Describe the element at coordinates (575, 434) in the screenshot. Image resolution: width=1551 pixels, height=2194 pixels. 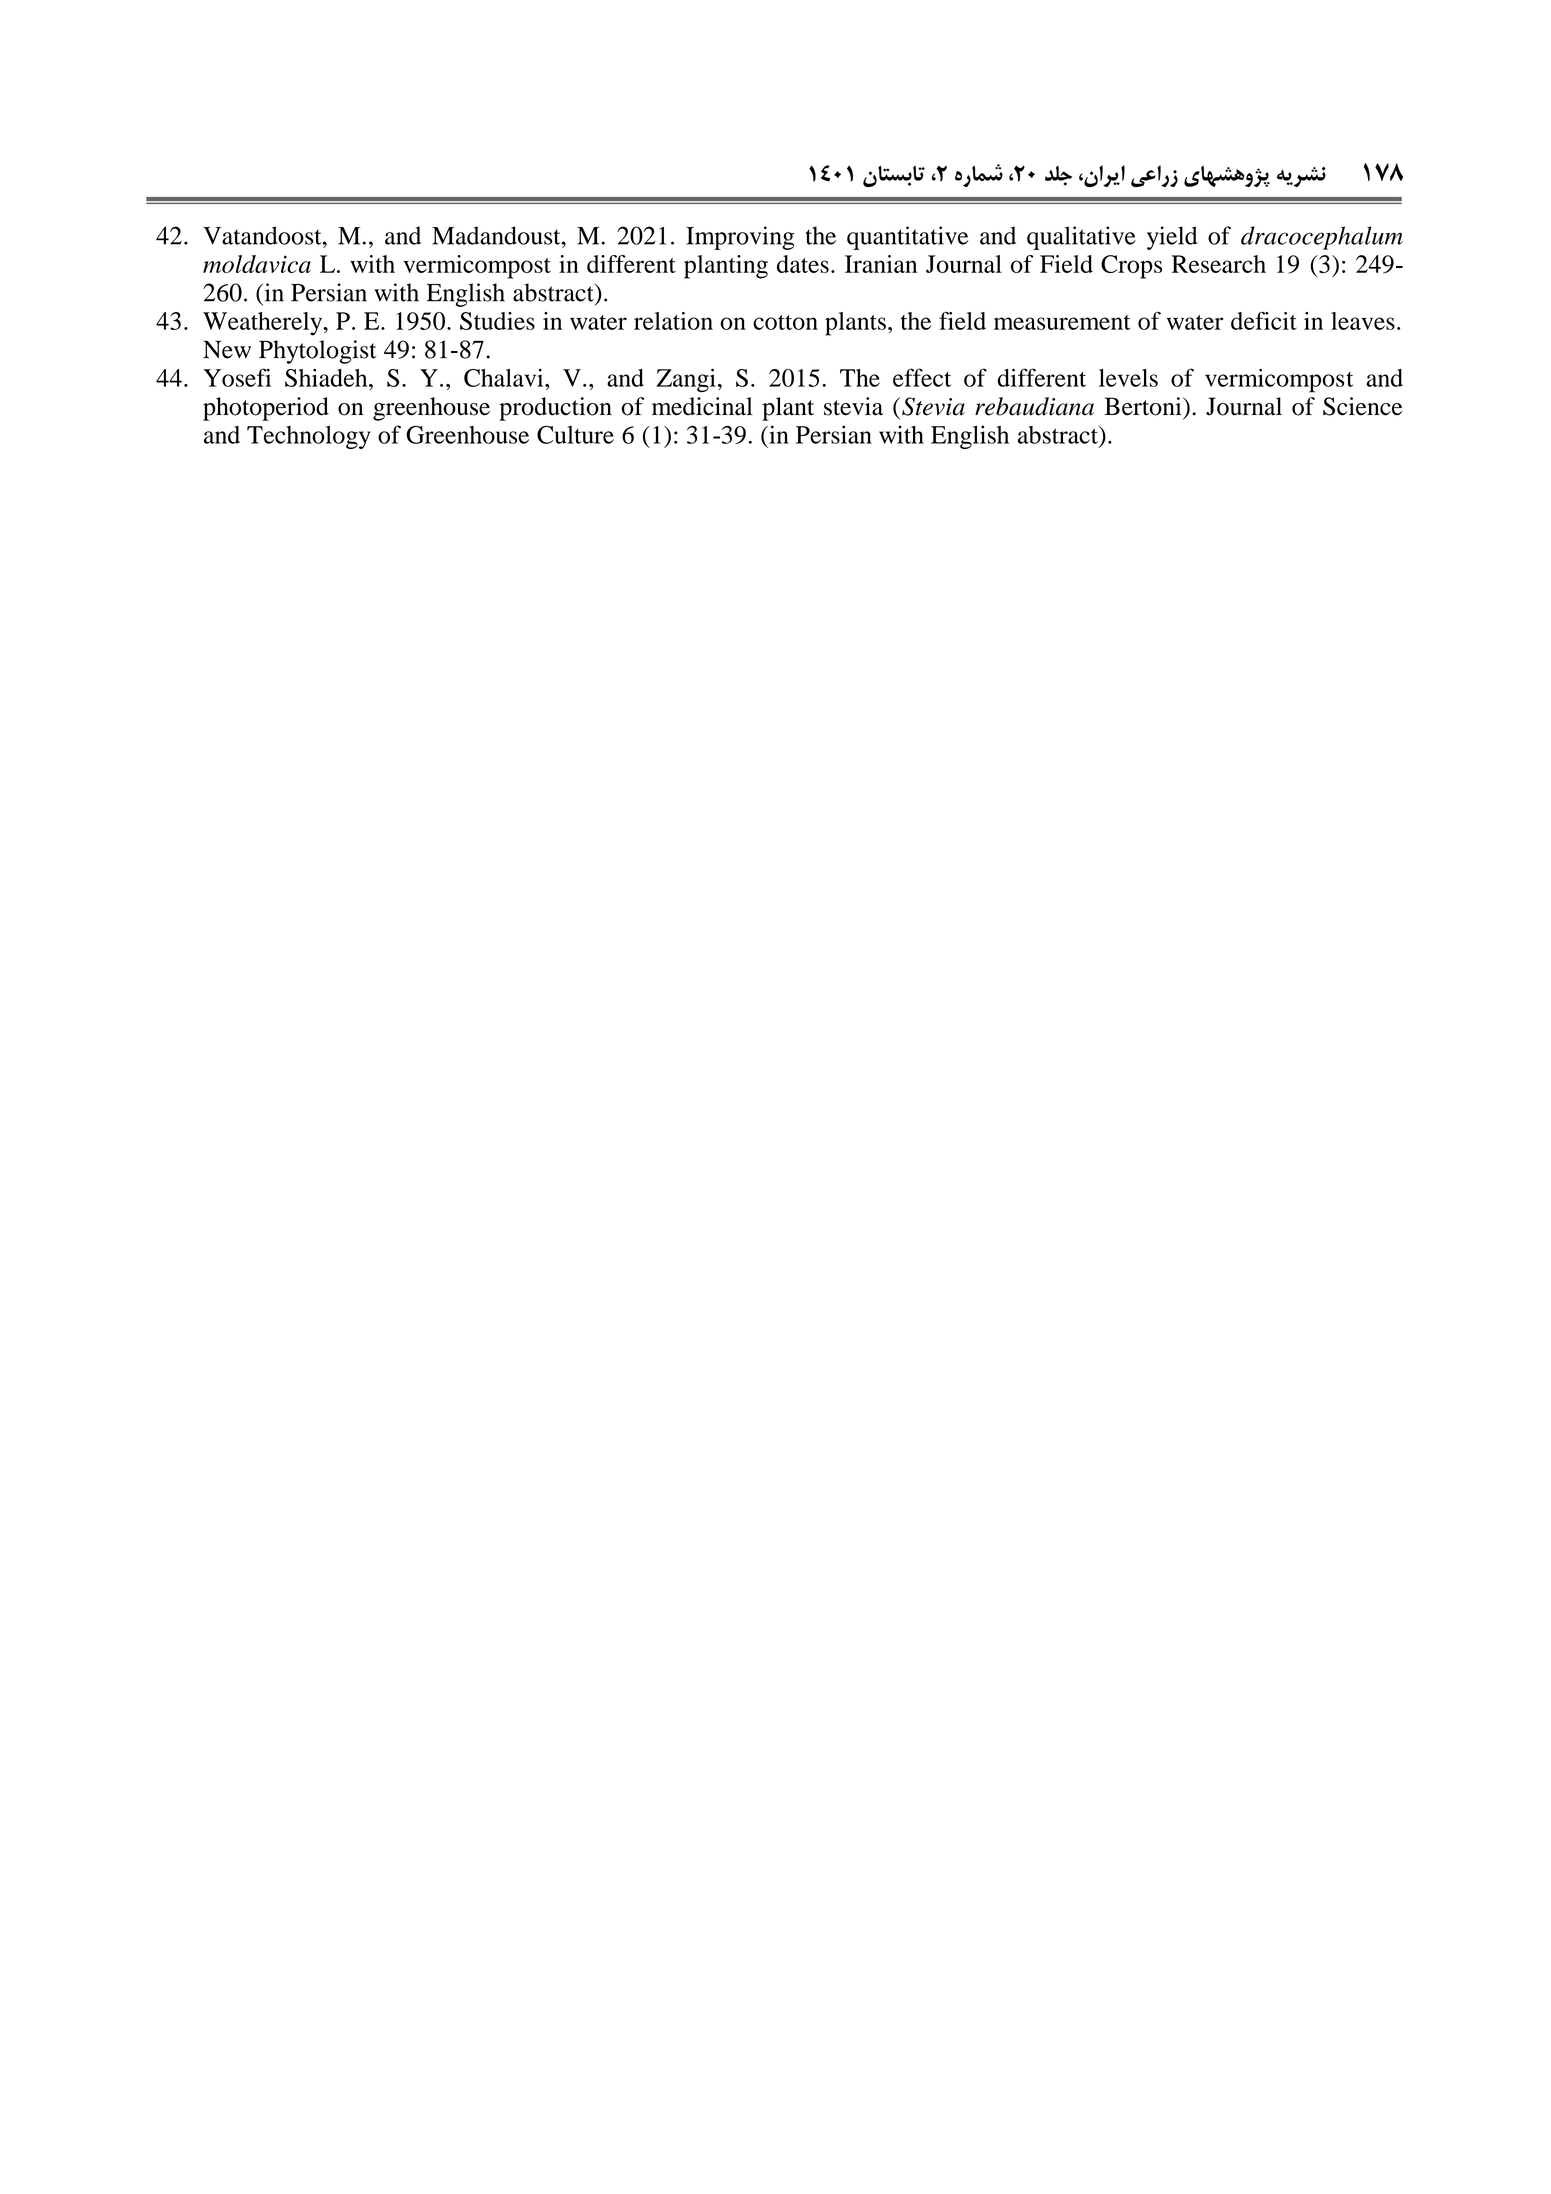
I see `Culture` at that location.
